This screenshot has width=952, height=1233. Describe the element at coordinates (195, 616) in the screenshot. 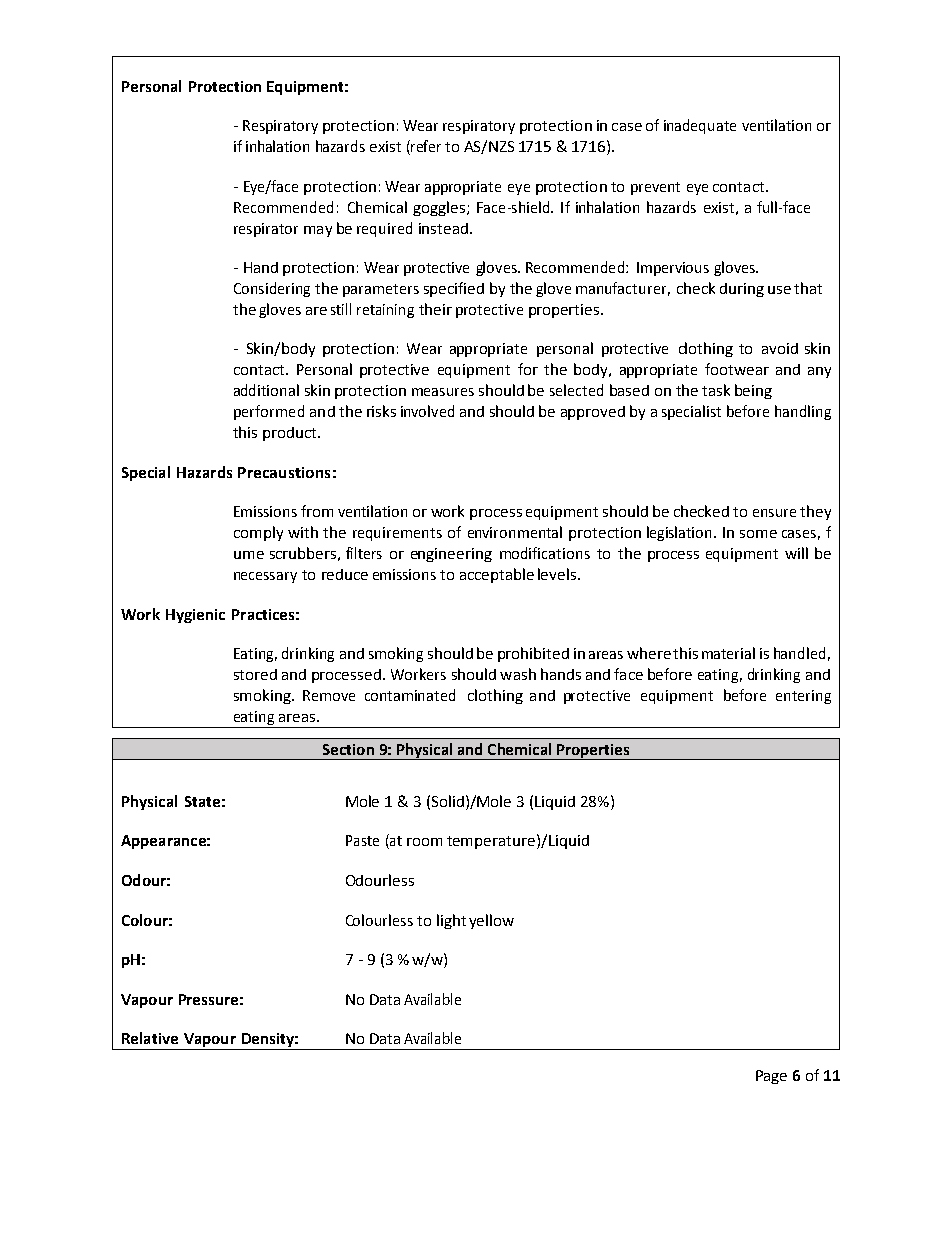

I see `Hygienic` at that location.
